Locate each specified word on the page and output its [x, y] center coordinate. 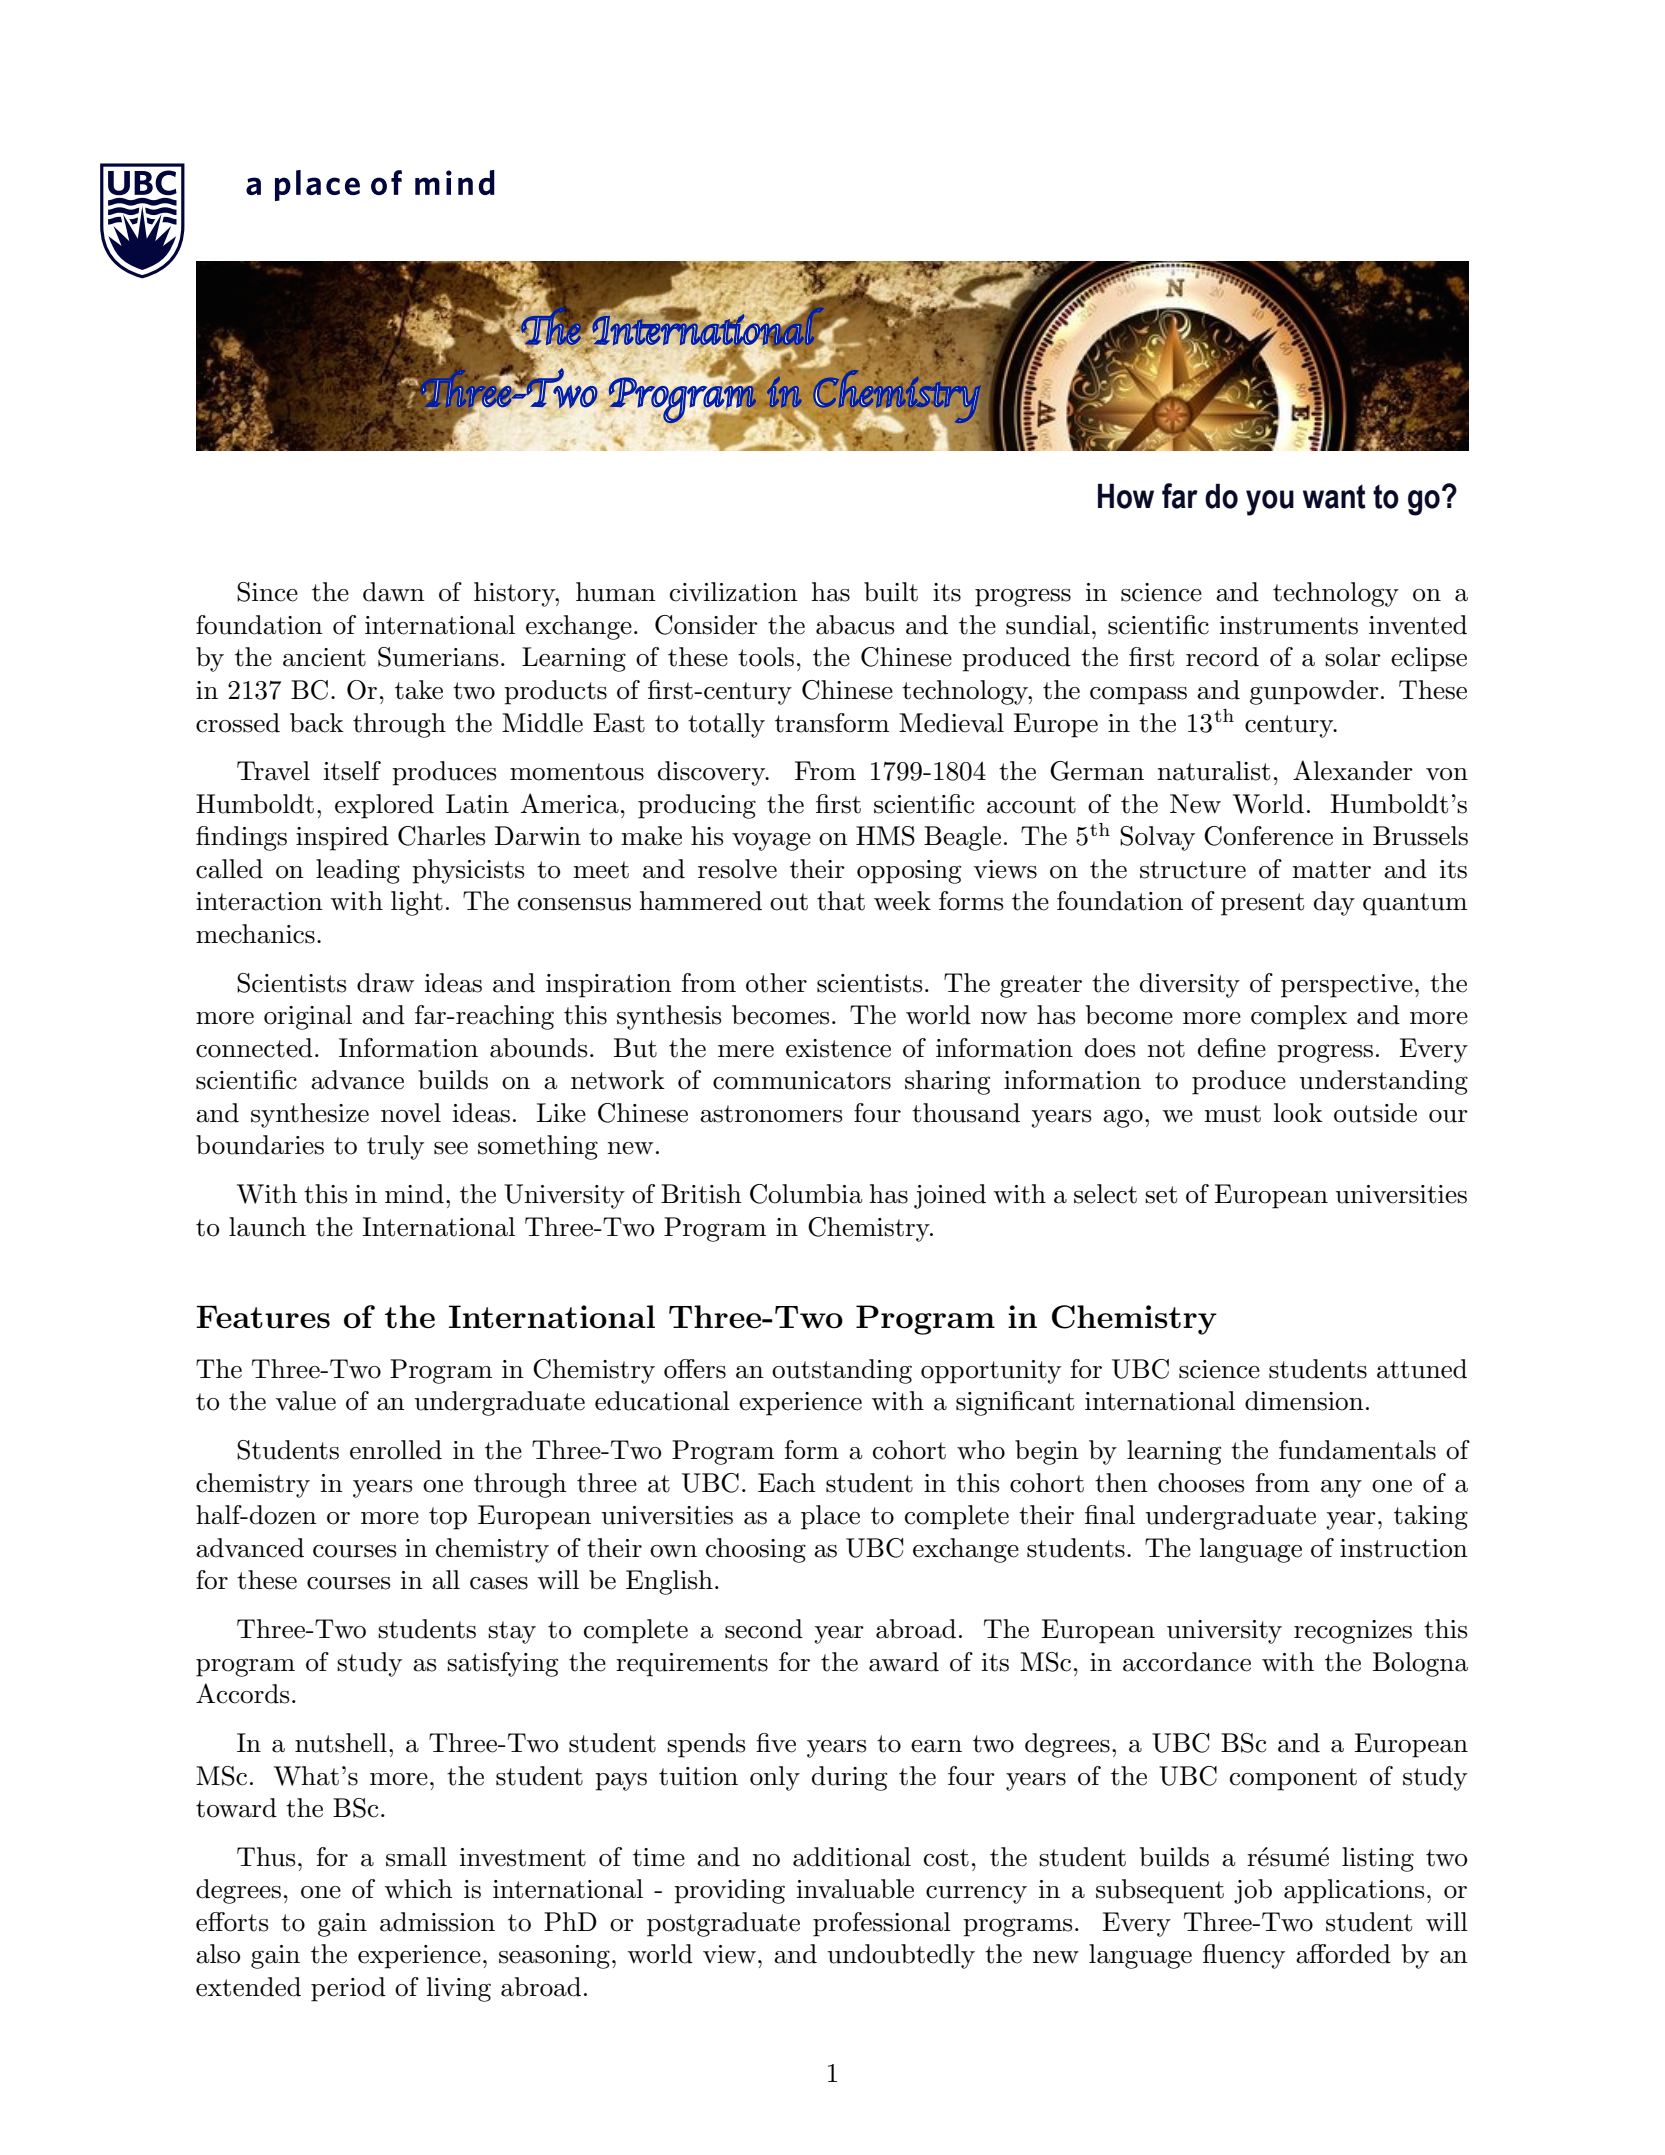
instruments [1289, 625]
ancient [324, 657]
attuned [1422, 1369]
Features [263, 1317]
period [348, 1989]
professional [882, 1924]
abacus [855, 625]
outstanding [842, 1371]
